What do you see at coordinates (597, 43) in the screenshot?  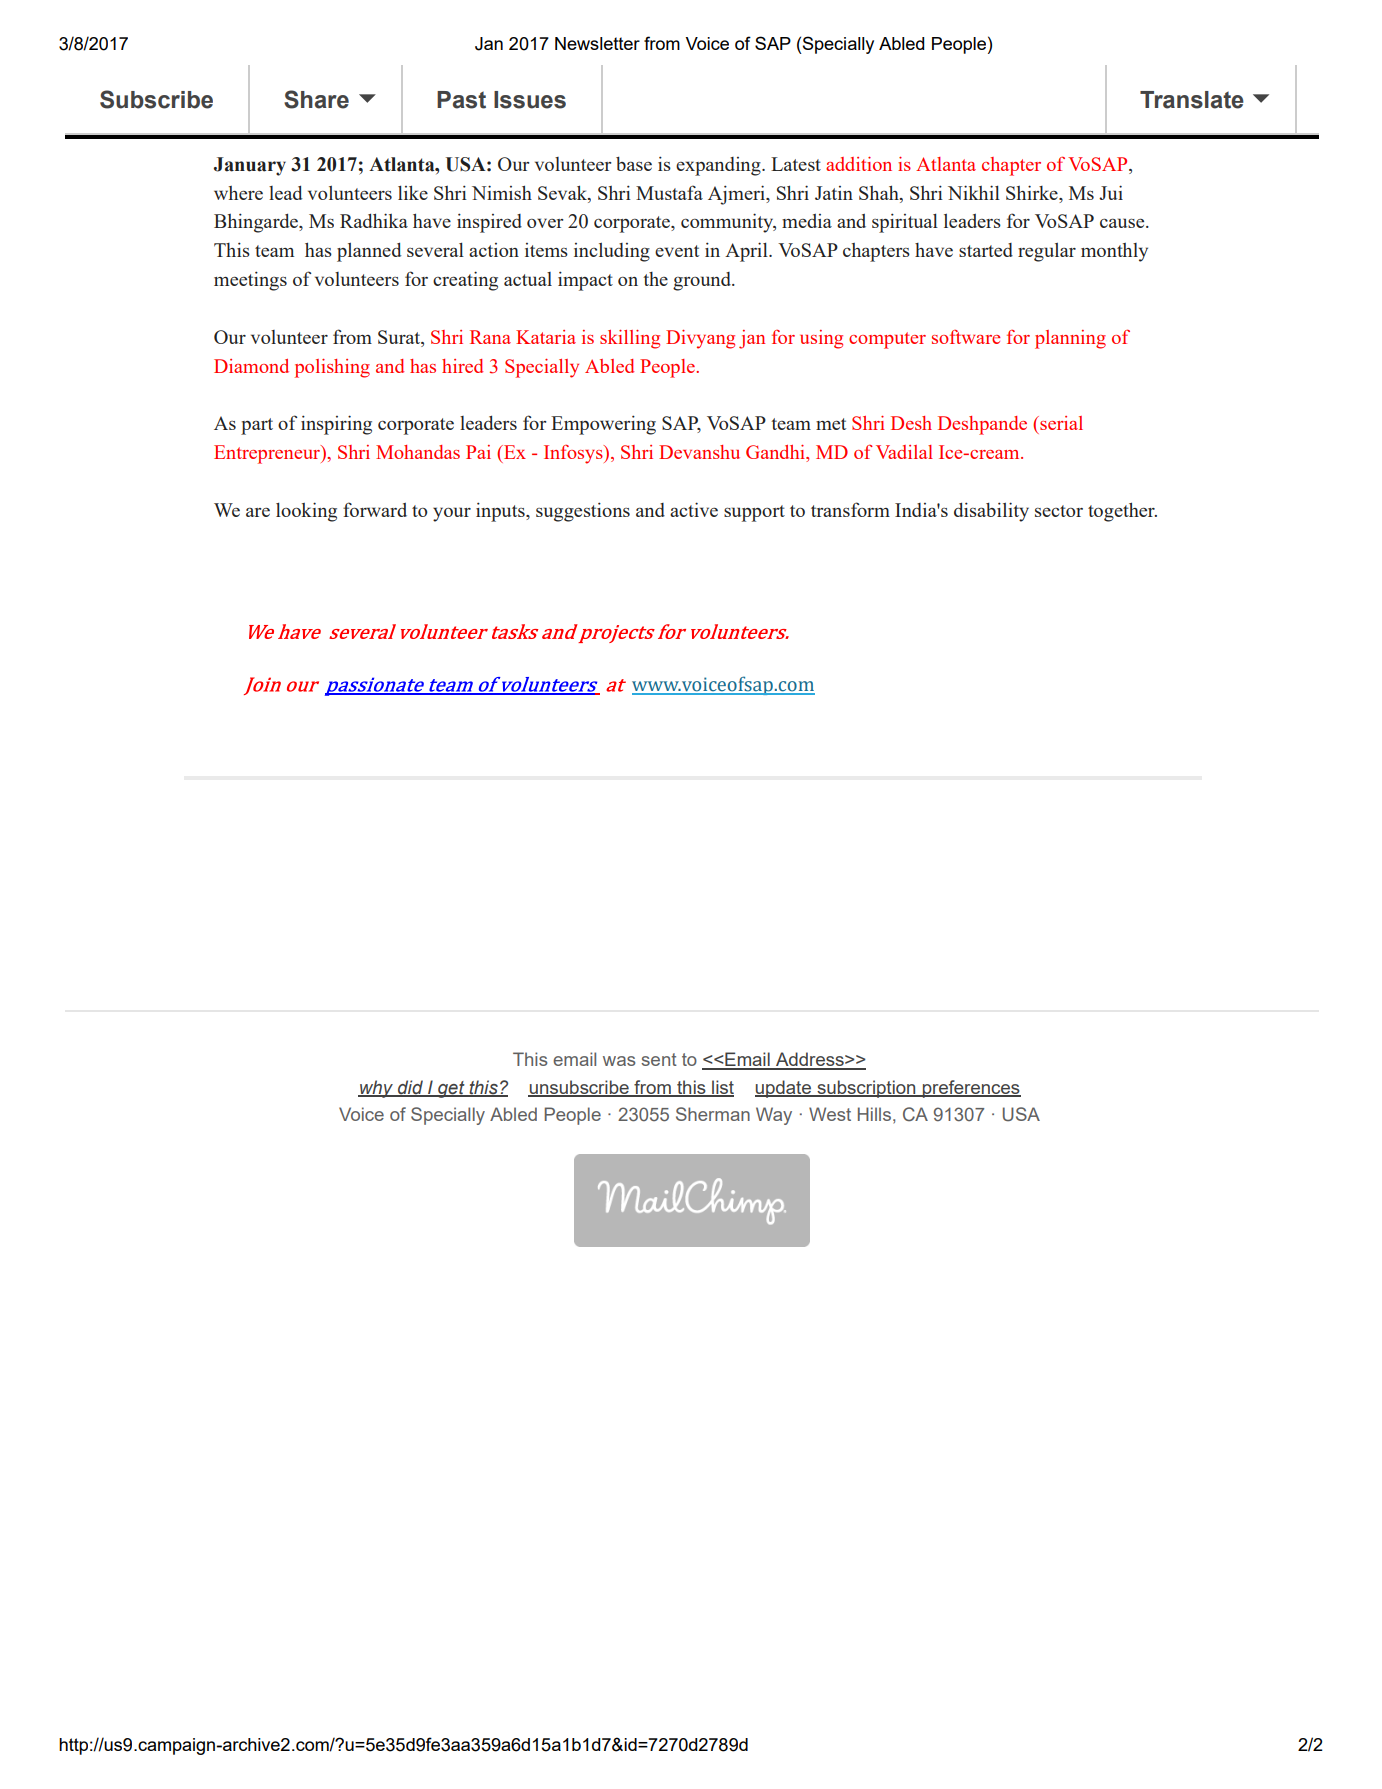 I see `Newsletter` at bounding box center [597, 43].
